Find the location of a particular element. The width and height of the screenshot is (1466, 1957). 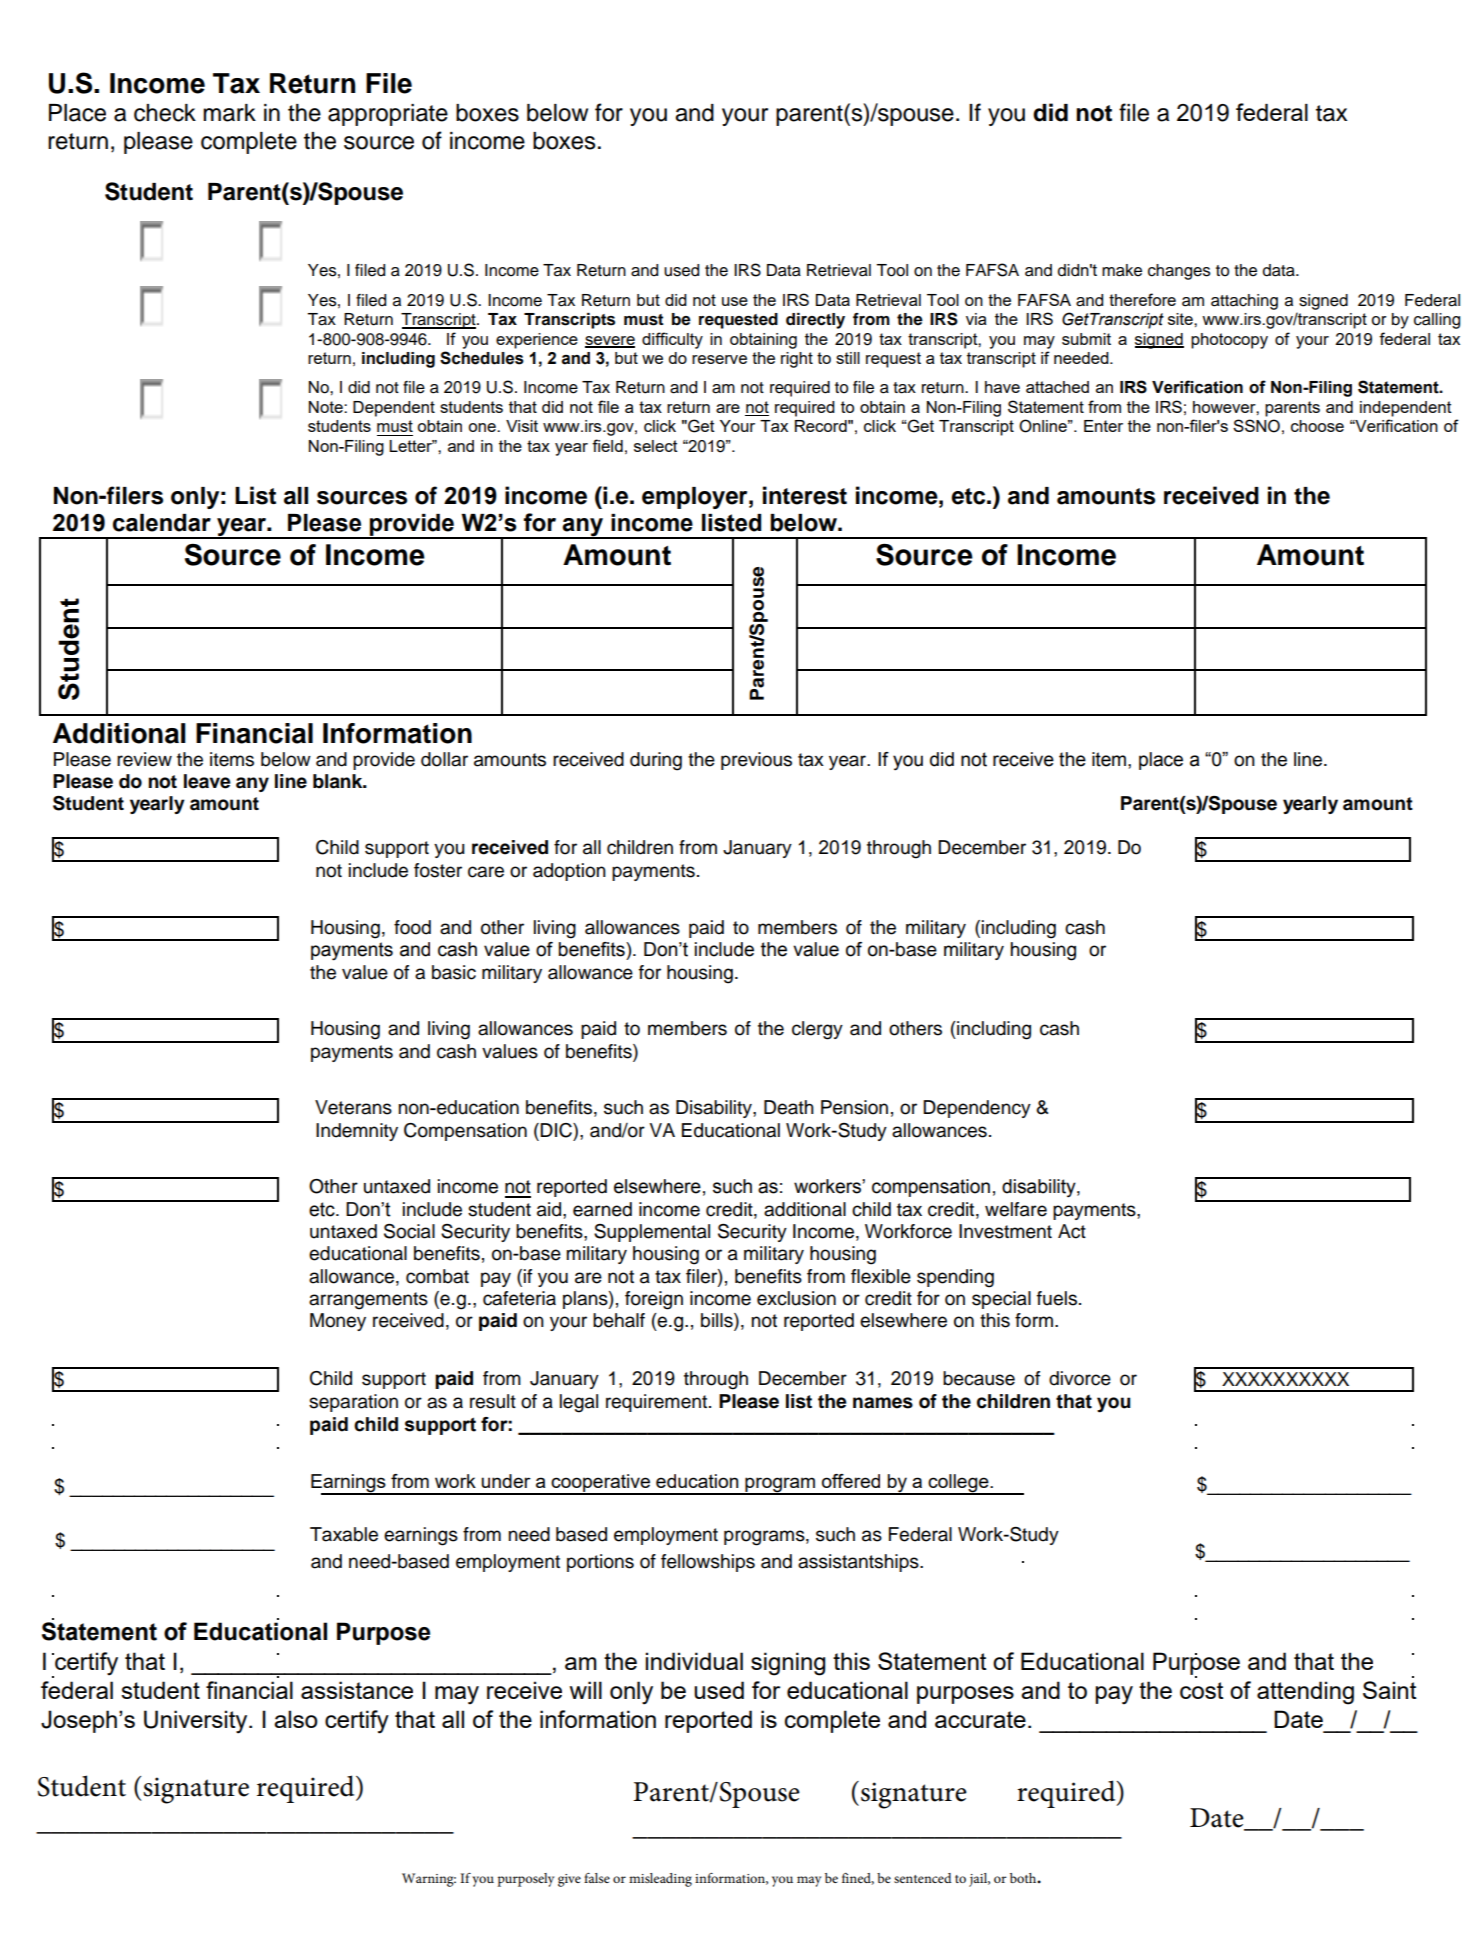

also is located at coordinates (296, 1719).
